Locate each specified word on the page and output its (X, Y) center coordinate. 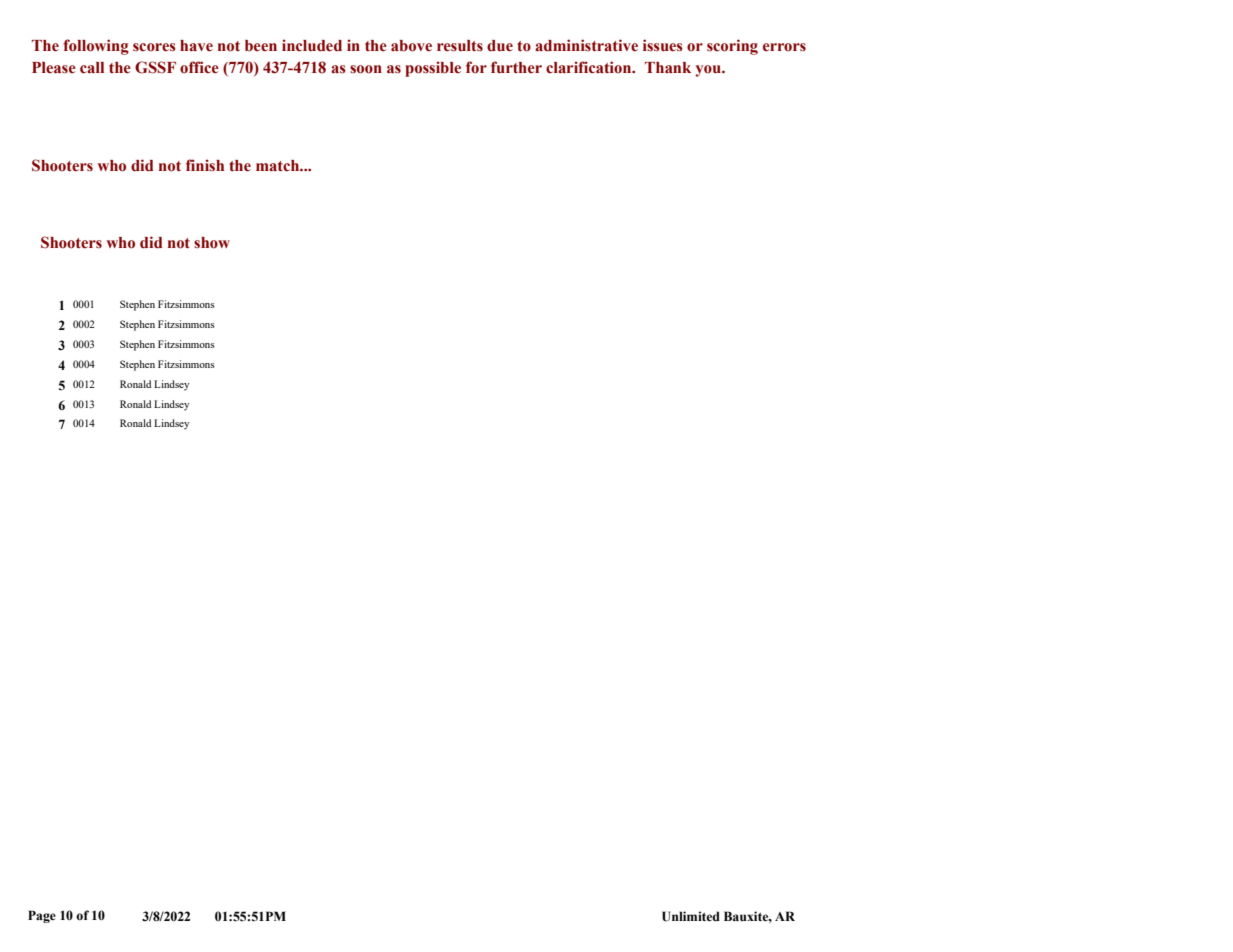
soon (366, 69)
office (199, 67)
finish (205, 165)
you (709, 71)
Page (42, 916)
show (212, 243)
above (411, 46)
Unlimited (691, 916)
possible (433, 69)
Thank (668, 67)
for (476, 67)
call (92, 68)
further (516, 67)
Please (54, 68)
